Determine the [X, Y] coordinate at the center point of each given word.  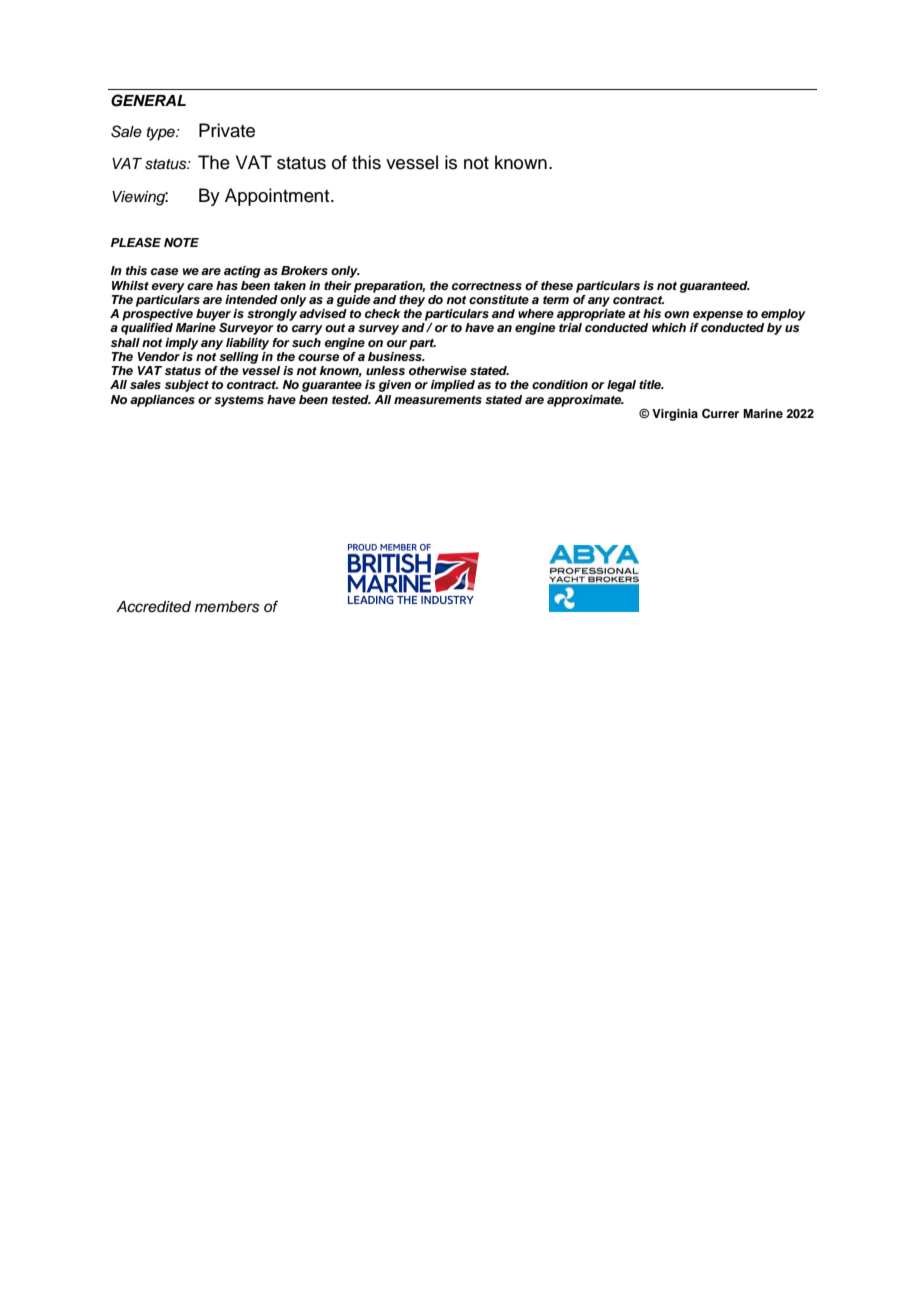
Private [227, 130]
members [227, 607]
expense [718, 316]
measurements [438, 400]
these [557, 285]
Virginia [675, 415]
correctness [487, 286]
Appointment [278, 197]
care [200, 286]
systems [239, 401]
